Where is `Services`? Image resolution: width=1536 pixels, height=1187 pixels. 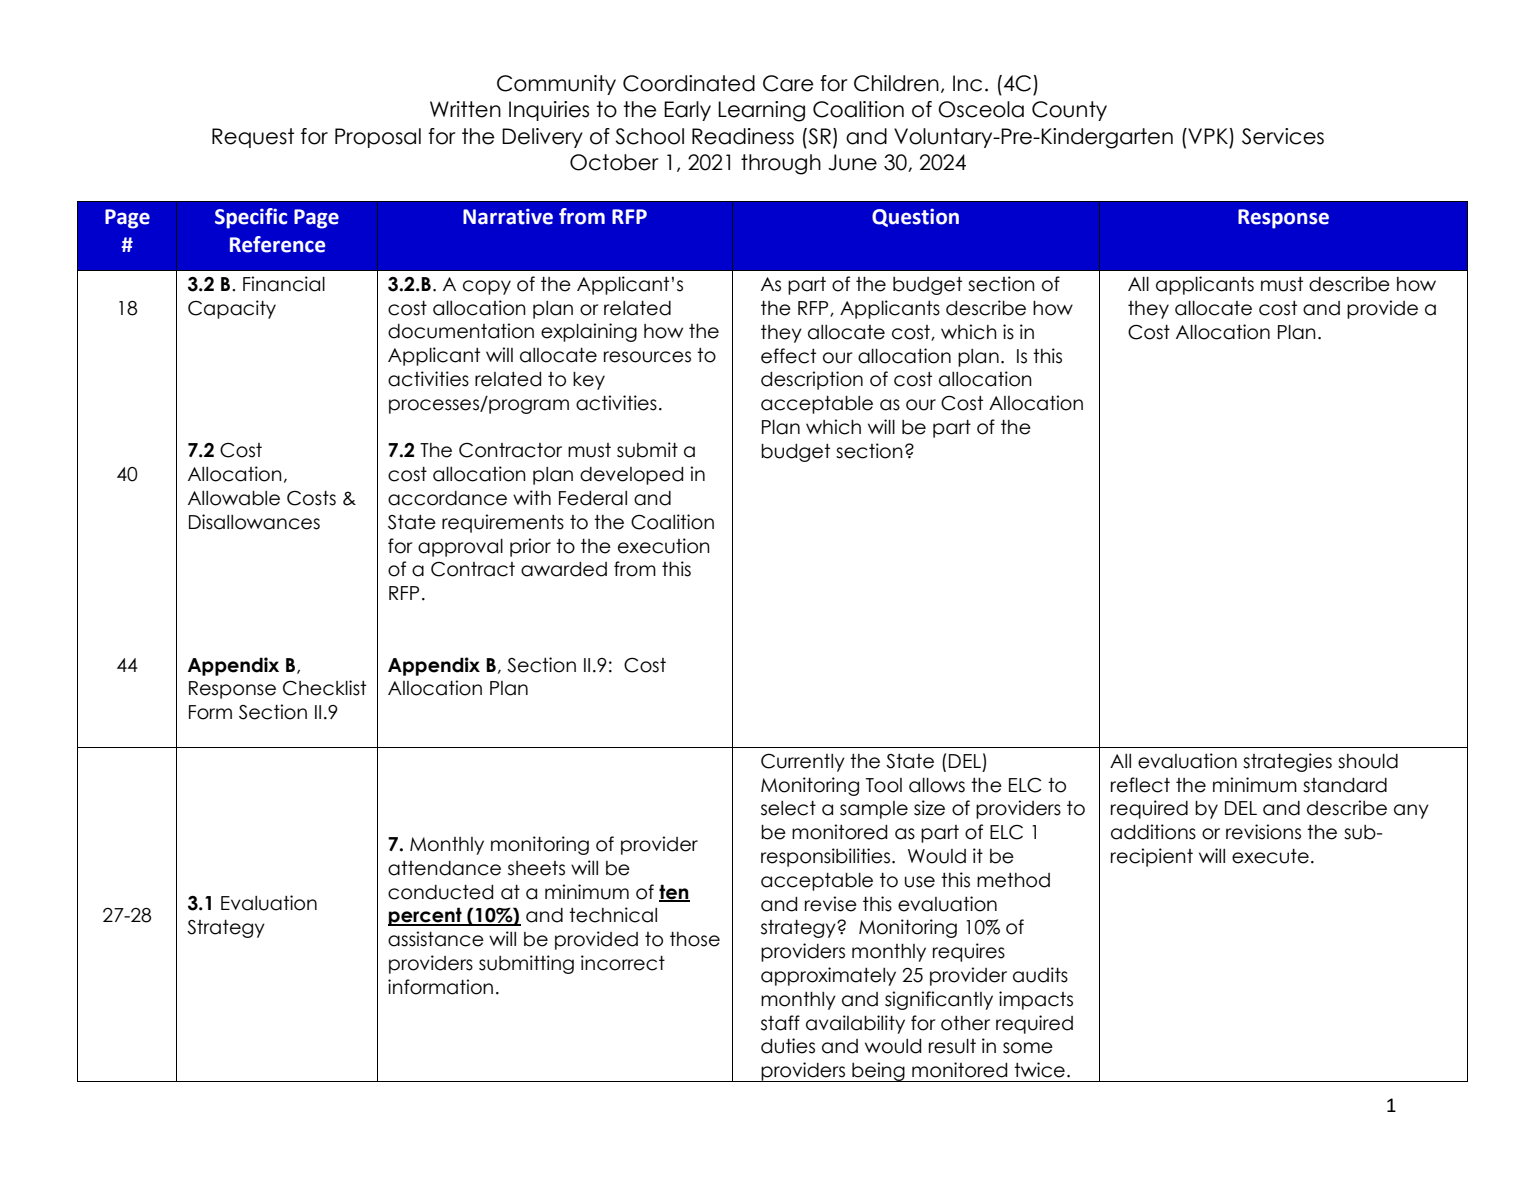 Services is located at coordinates (1283, 136).
